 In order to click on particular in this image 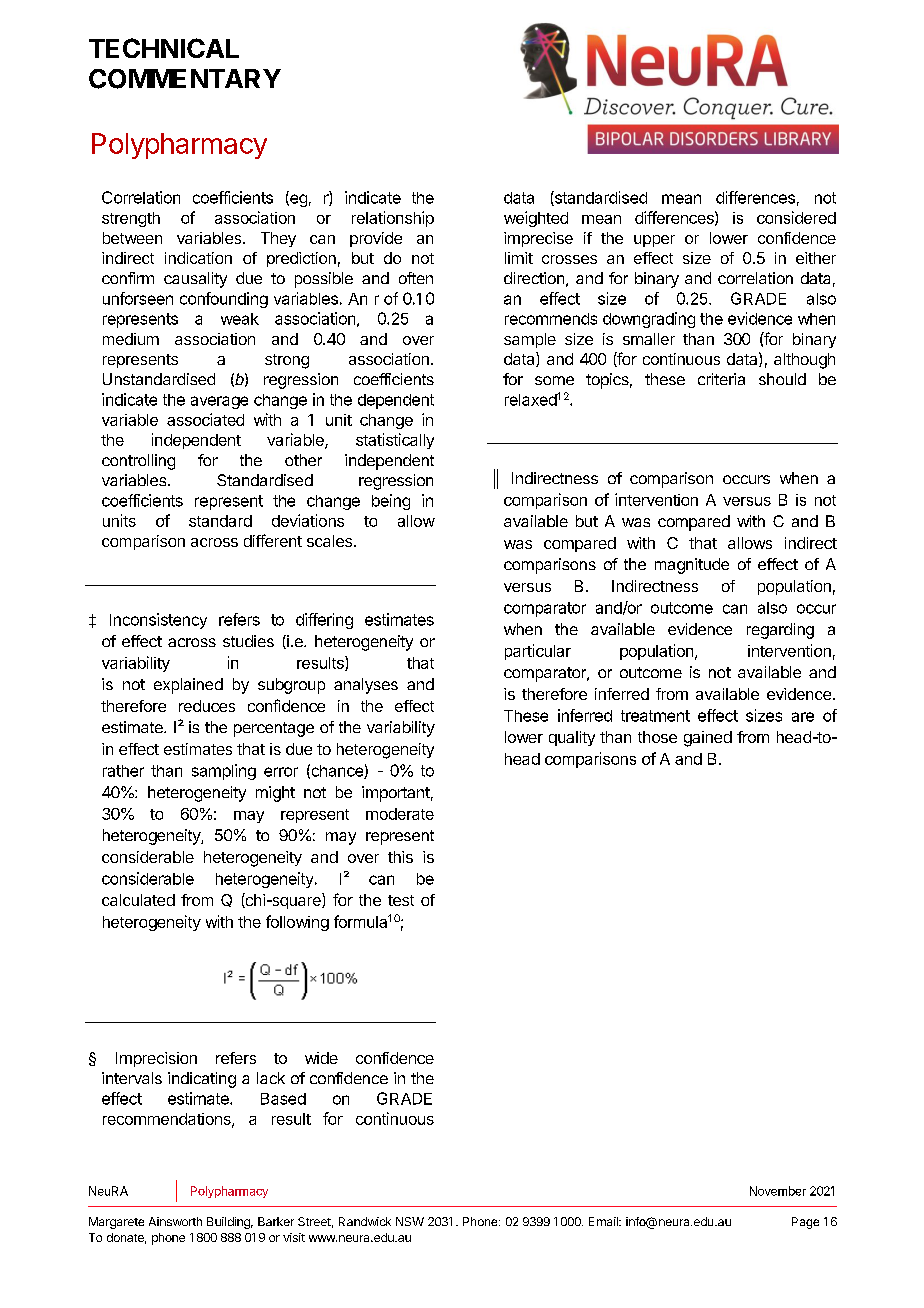, I will do `click(538, 652)`.
